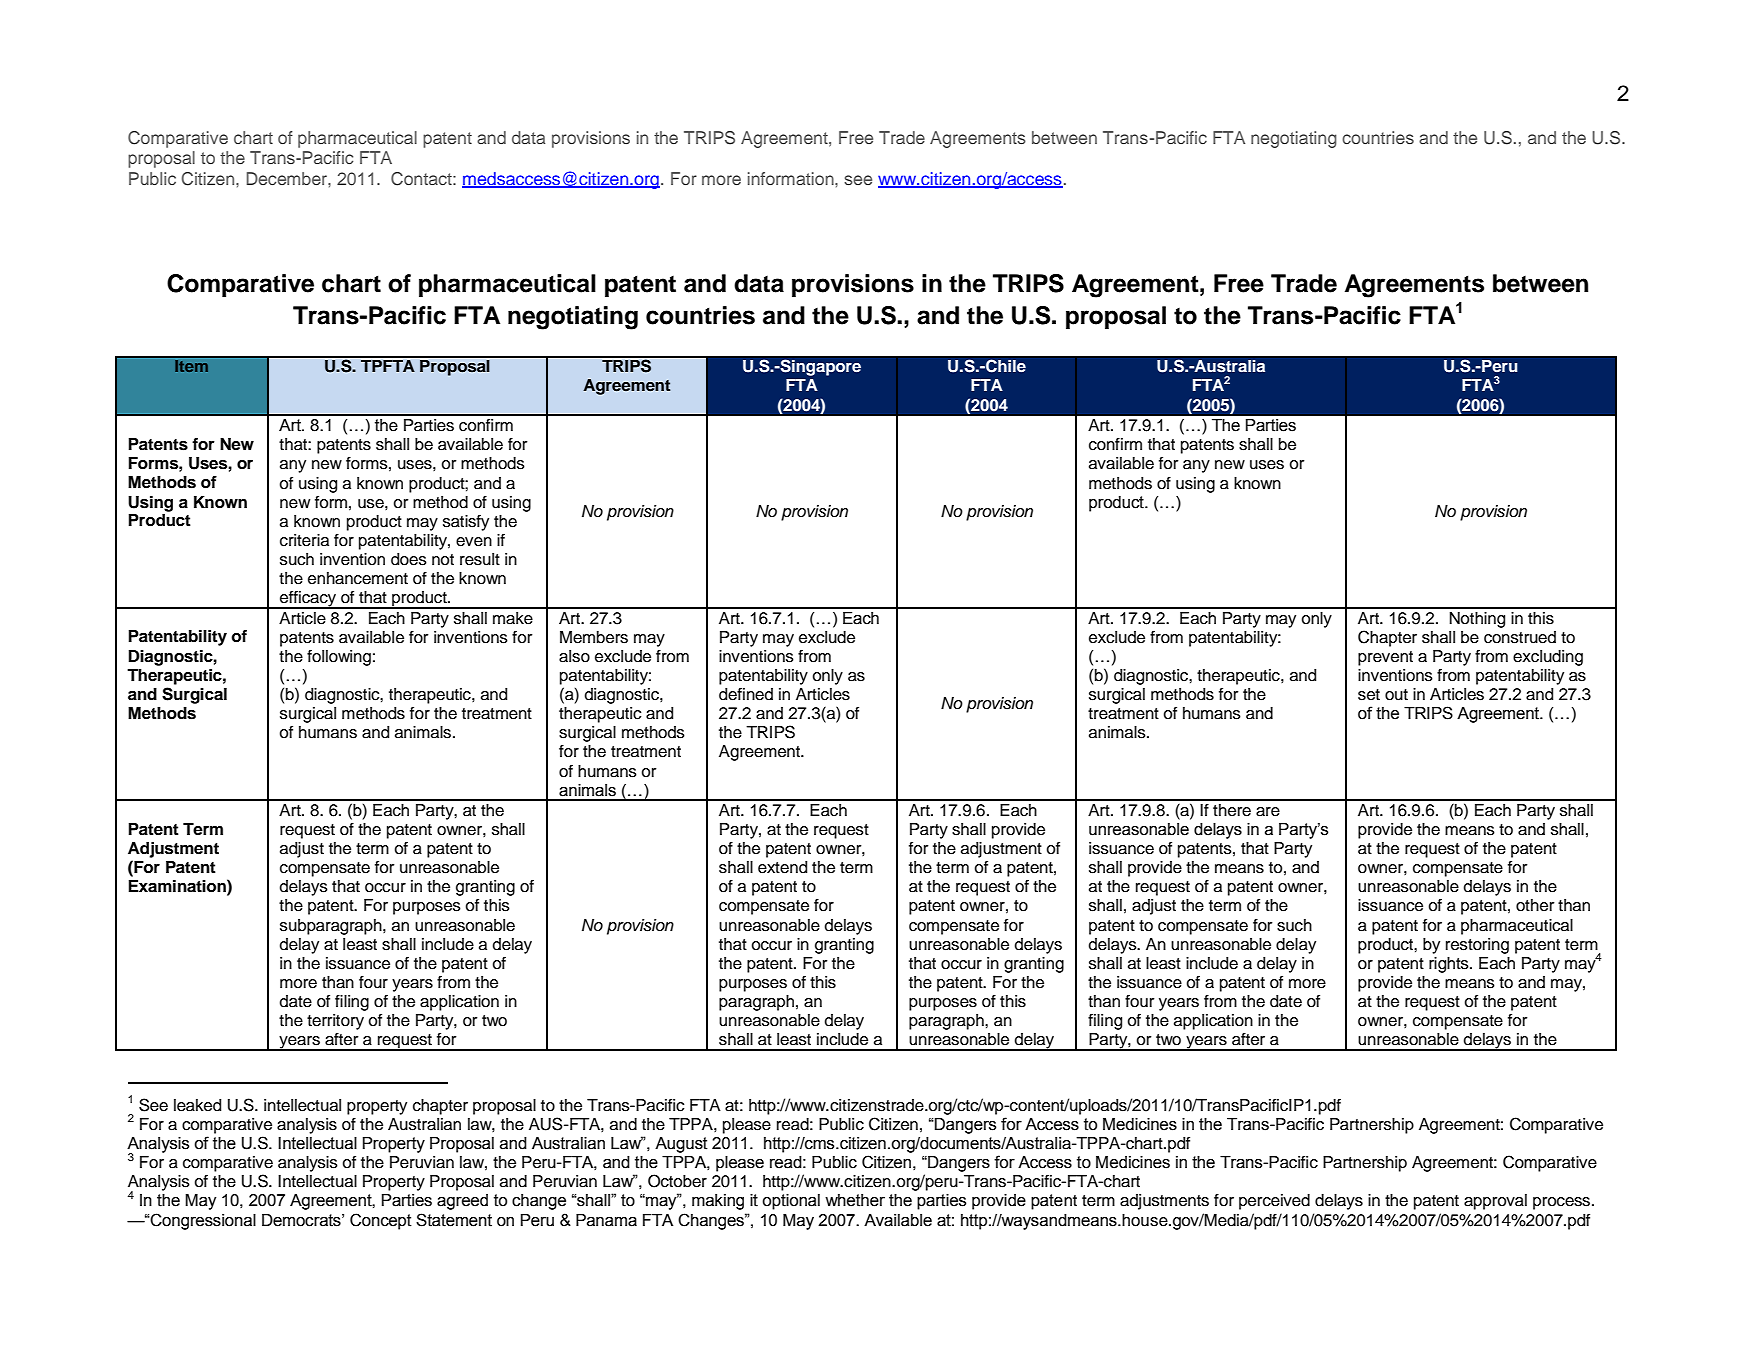 The width and height of the page is (1757, 1357). Describe the element at coordinates (339, 658) in the page. I see `following` at that location.
